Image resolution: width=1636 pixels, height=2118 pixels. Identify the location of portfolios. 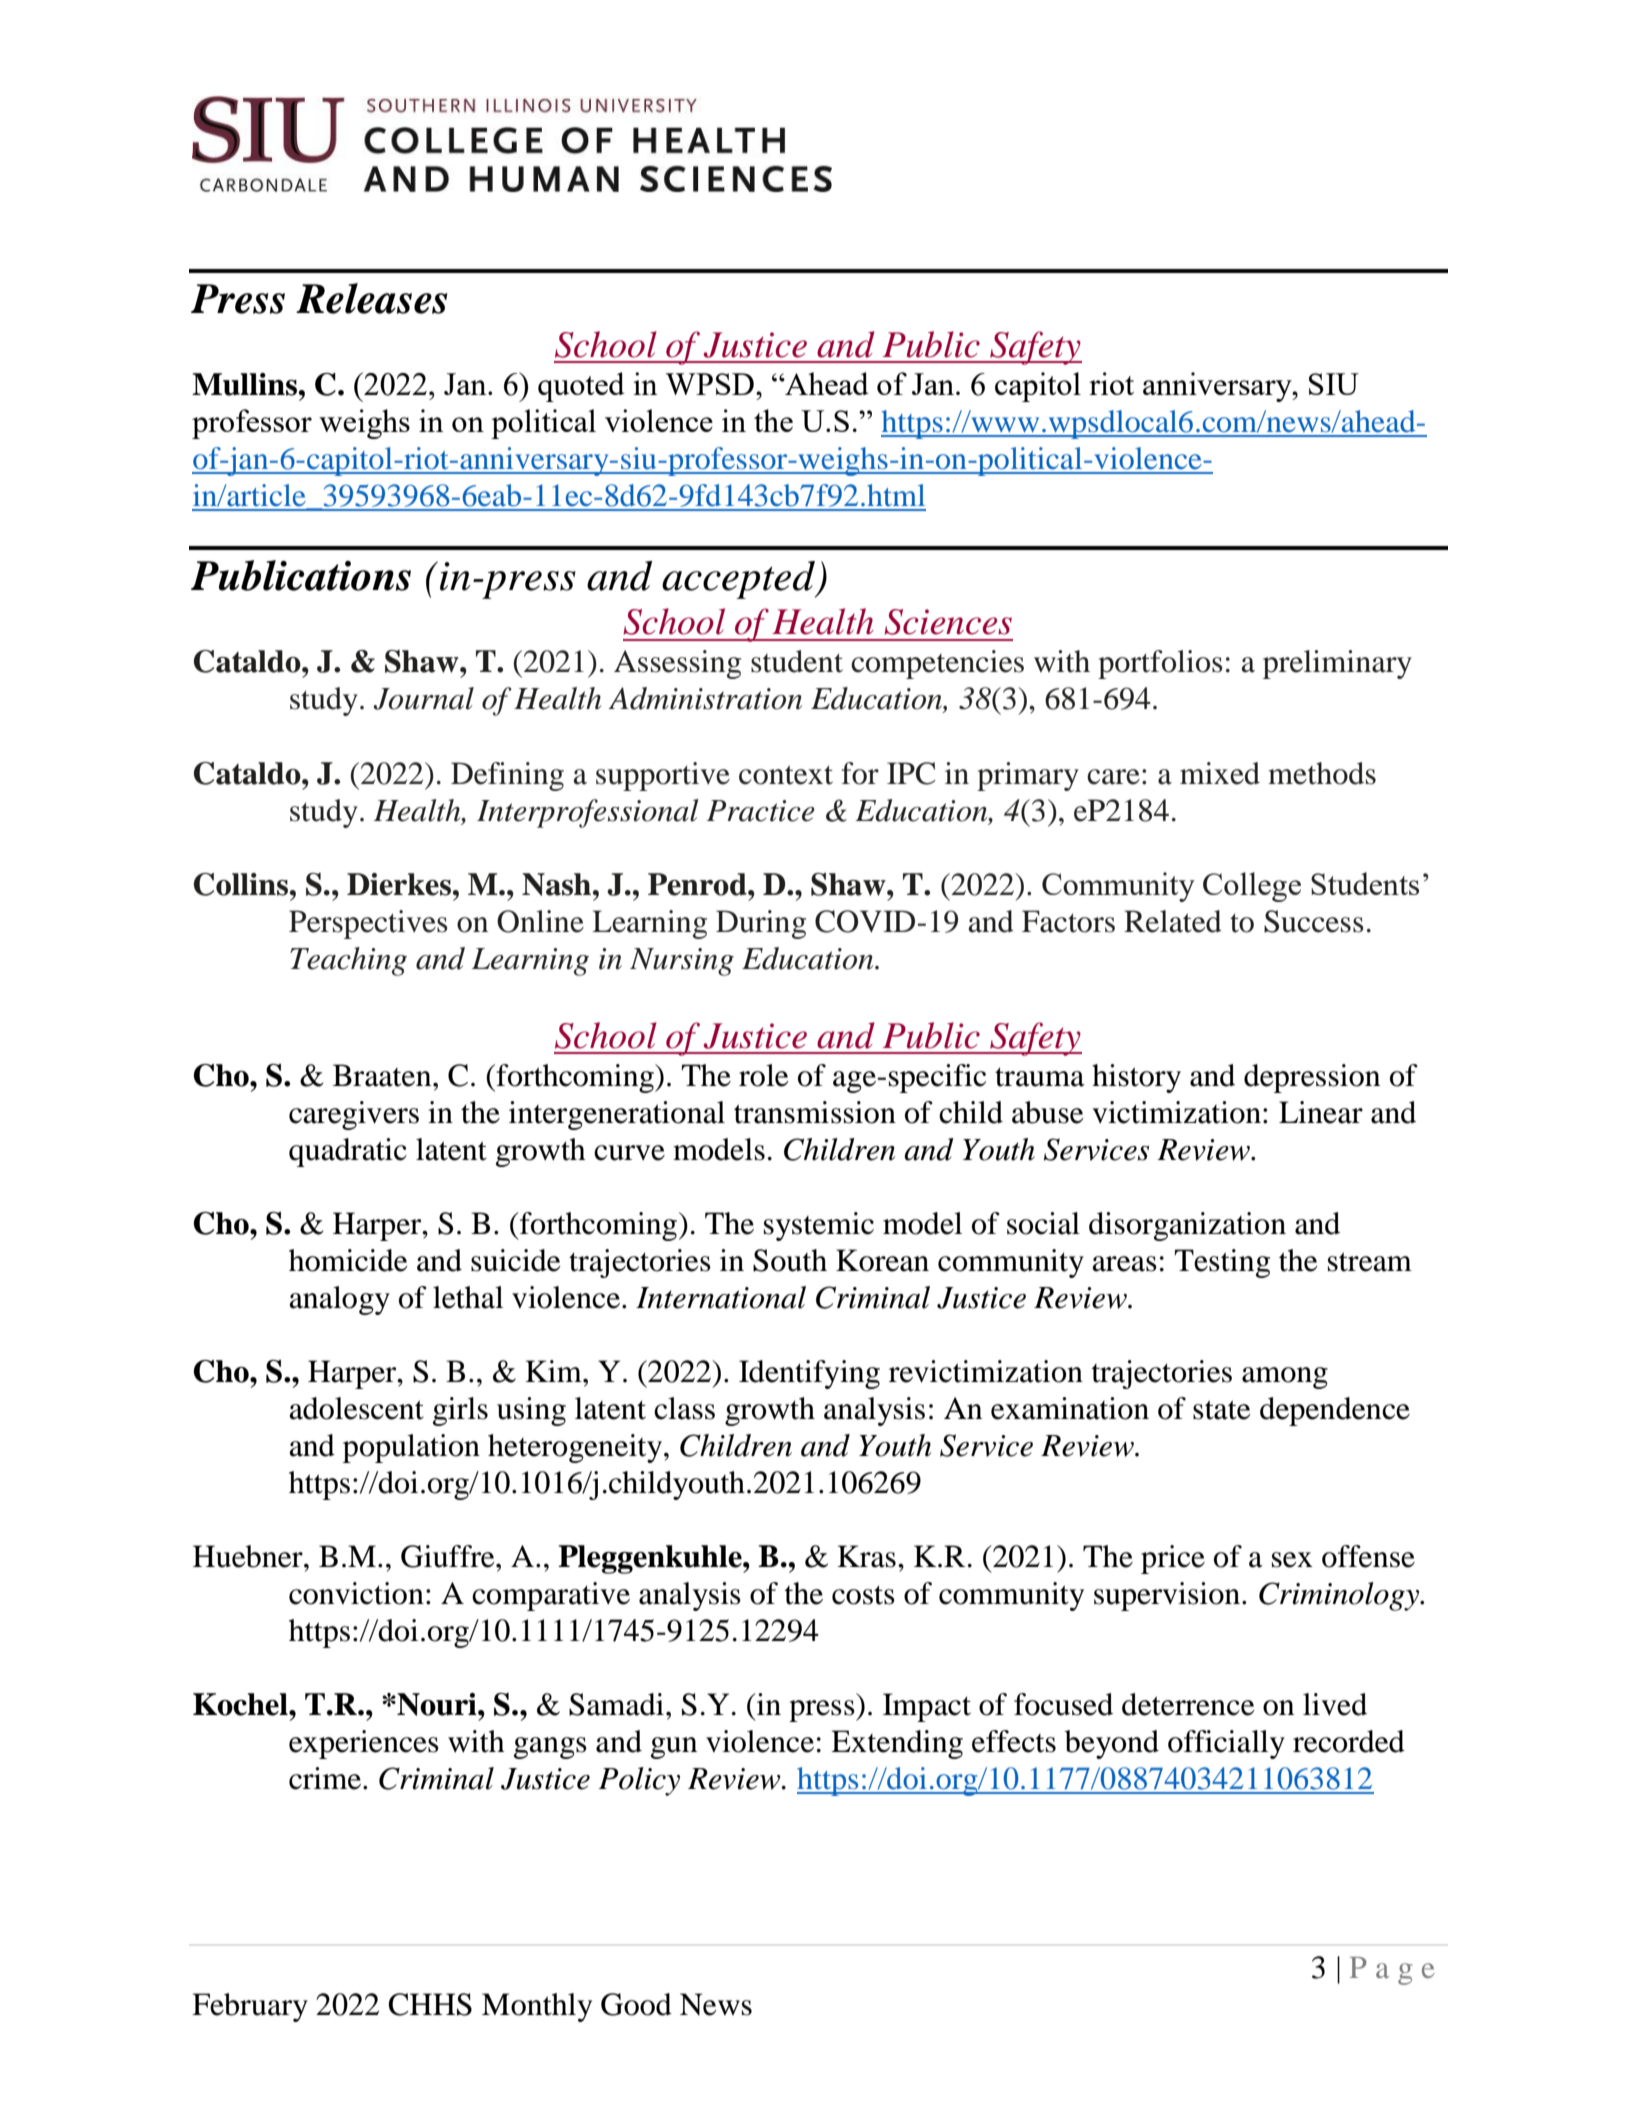
(1160, 664).
